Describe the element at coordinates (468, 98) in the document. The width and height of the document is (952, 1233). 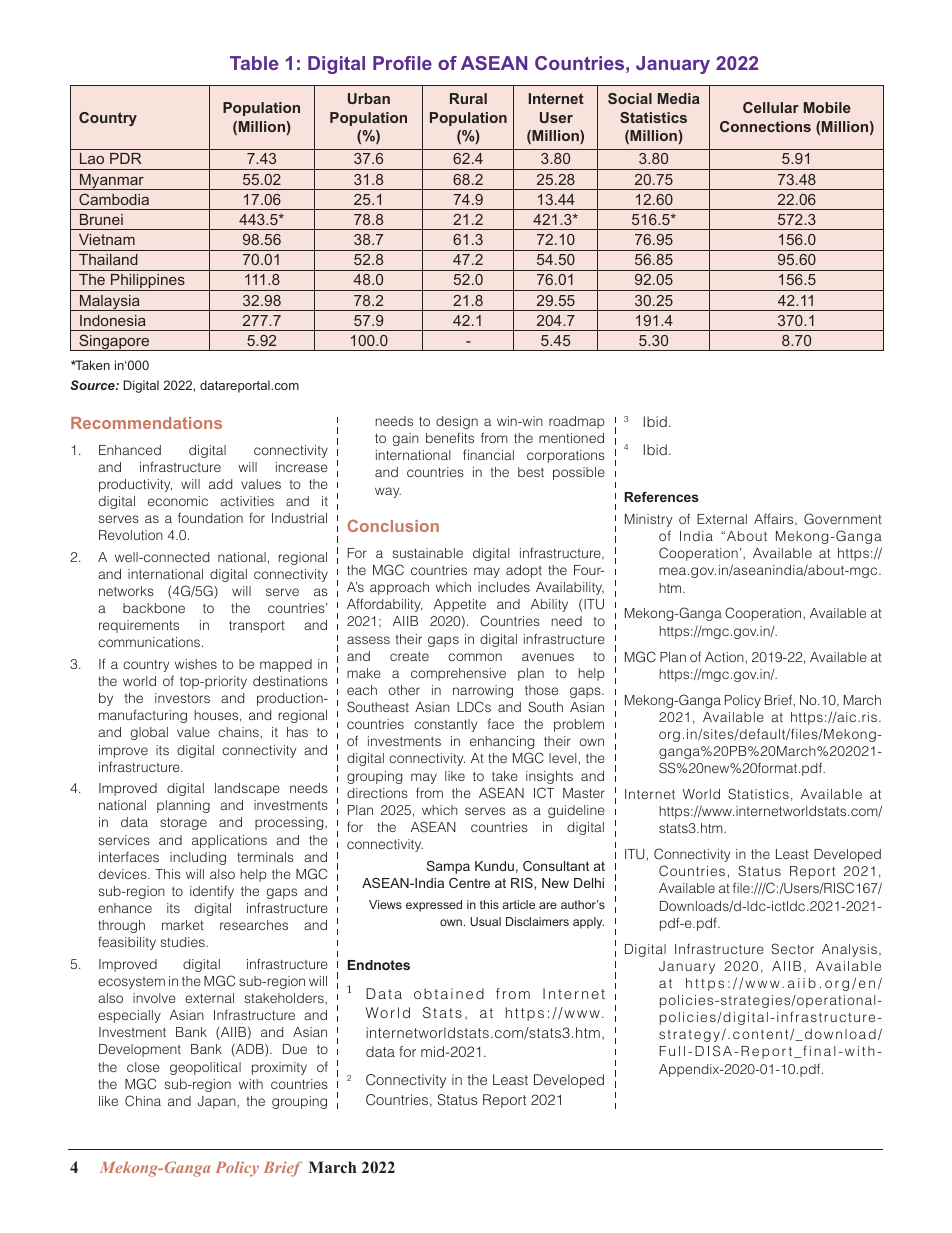
I see `Rural` at that location.
